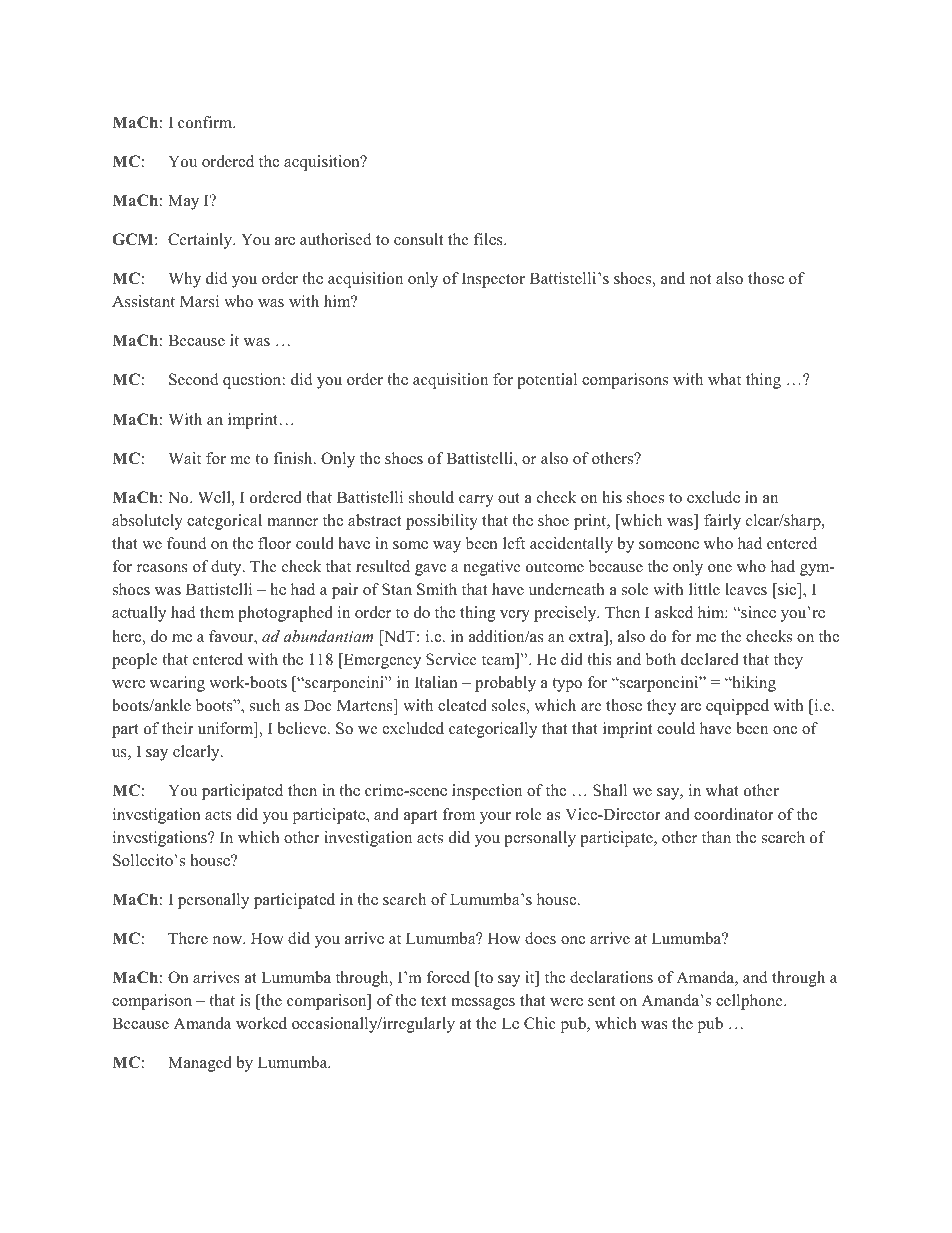 The image size is (952, 1233). I want to click on Managed, so click(200, 1064).
